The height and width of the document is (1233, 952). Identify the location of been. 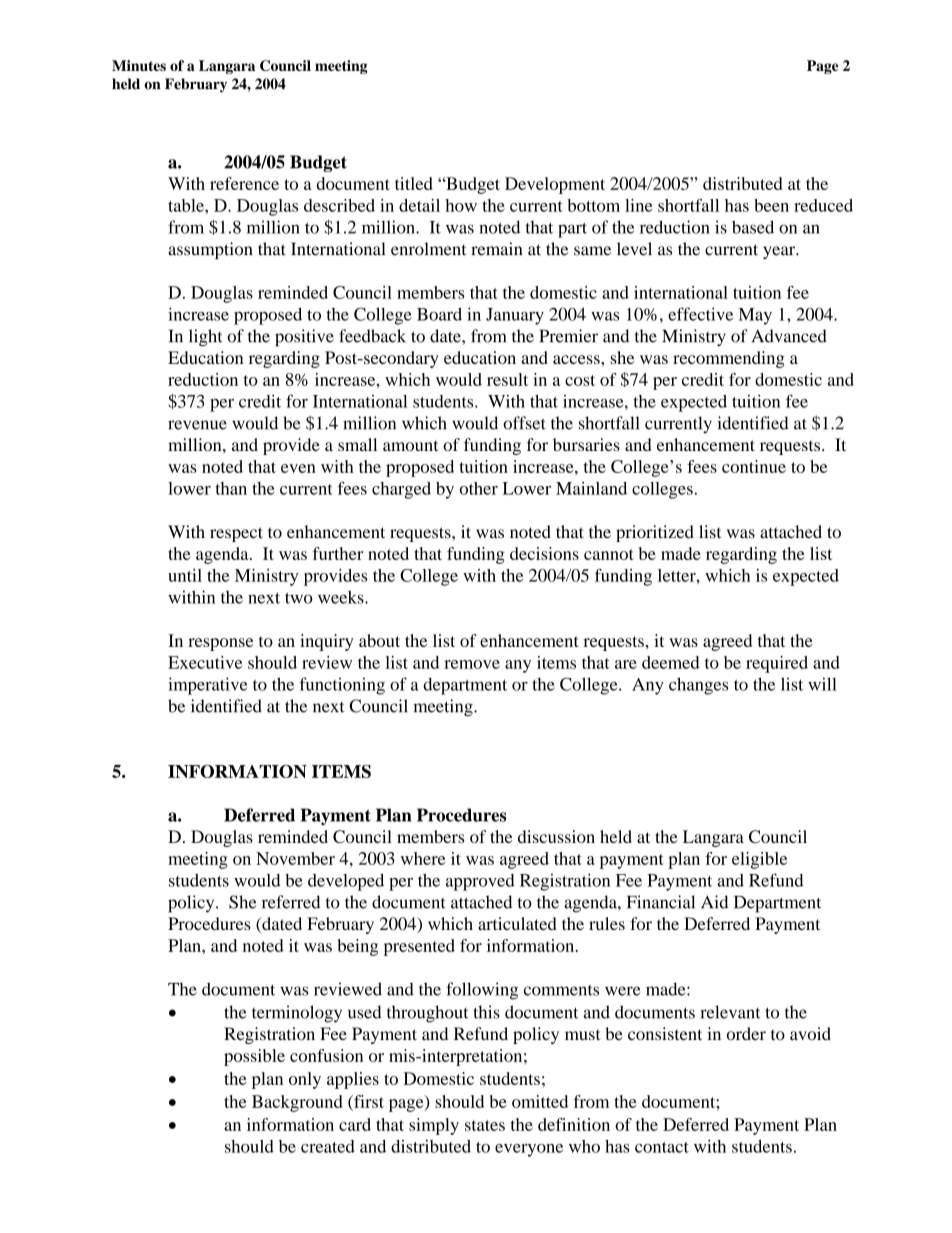
(771, 205).
